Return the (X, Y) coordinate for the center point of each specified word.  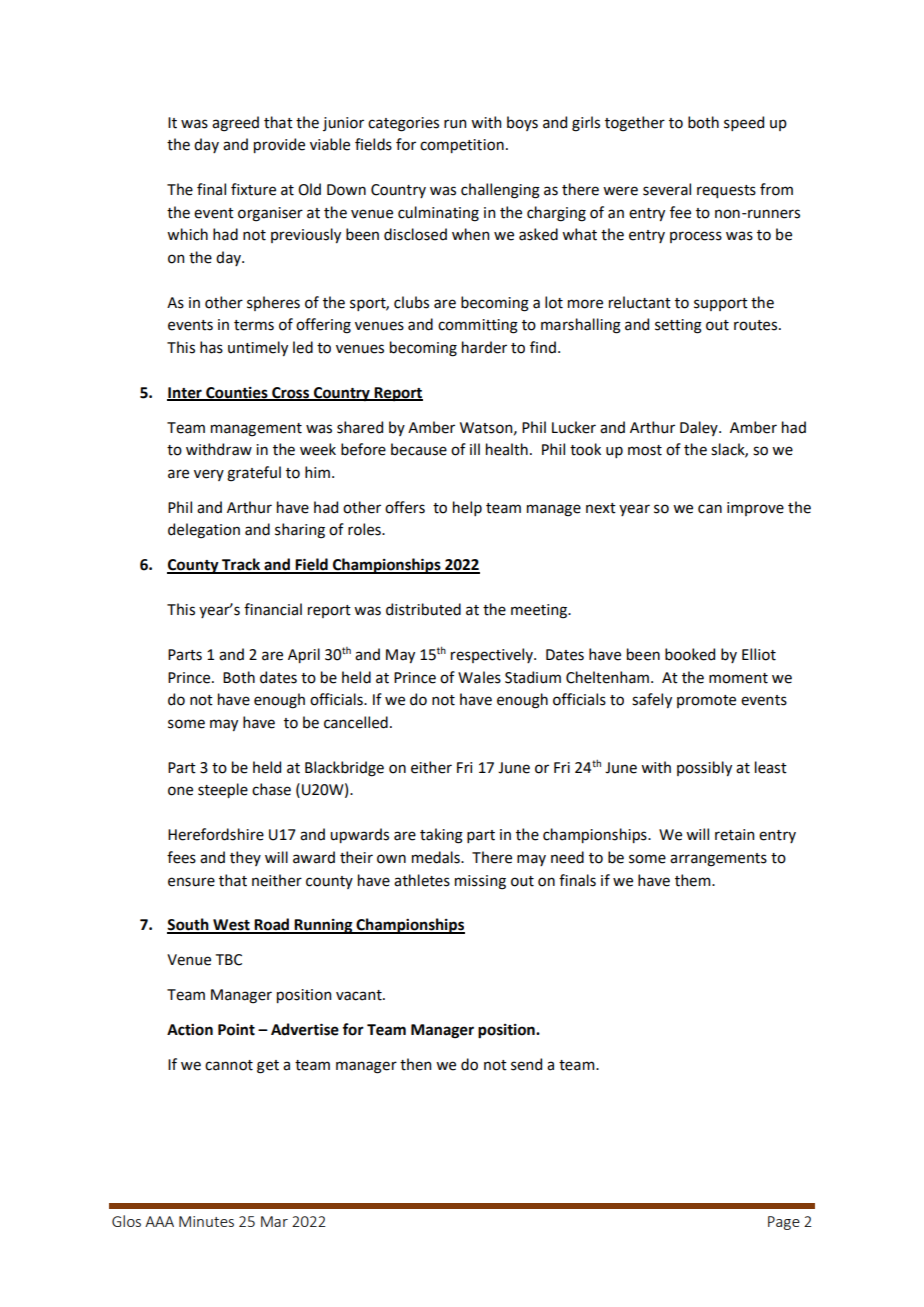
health (507, 449)
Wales (479, 677)
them (694, 880)
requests (726, 191)
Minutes (206, 1221)
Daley (700, 428)
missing (480, 882)
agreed (235, 124)
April (304, 655)
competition (462, 146)
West (231, 926)
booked (690, 654)
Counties (237, 393)
